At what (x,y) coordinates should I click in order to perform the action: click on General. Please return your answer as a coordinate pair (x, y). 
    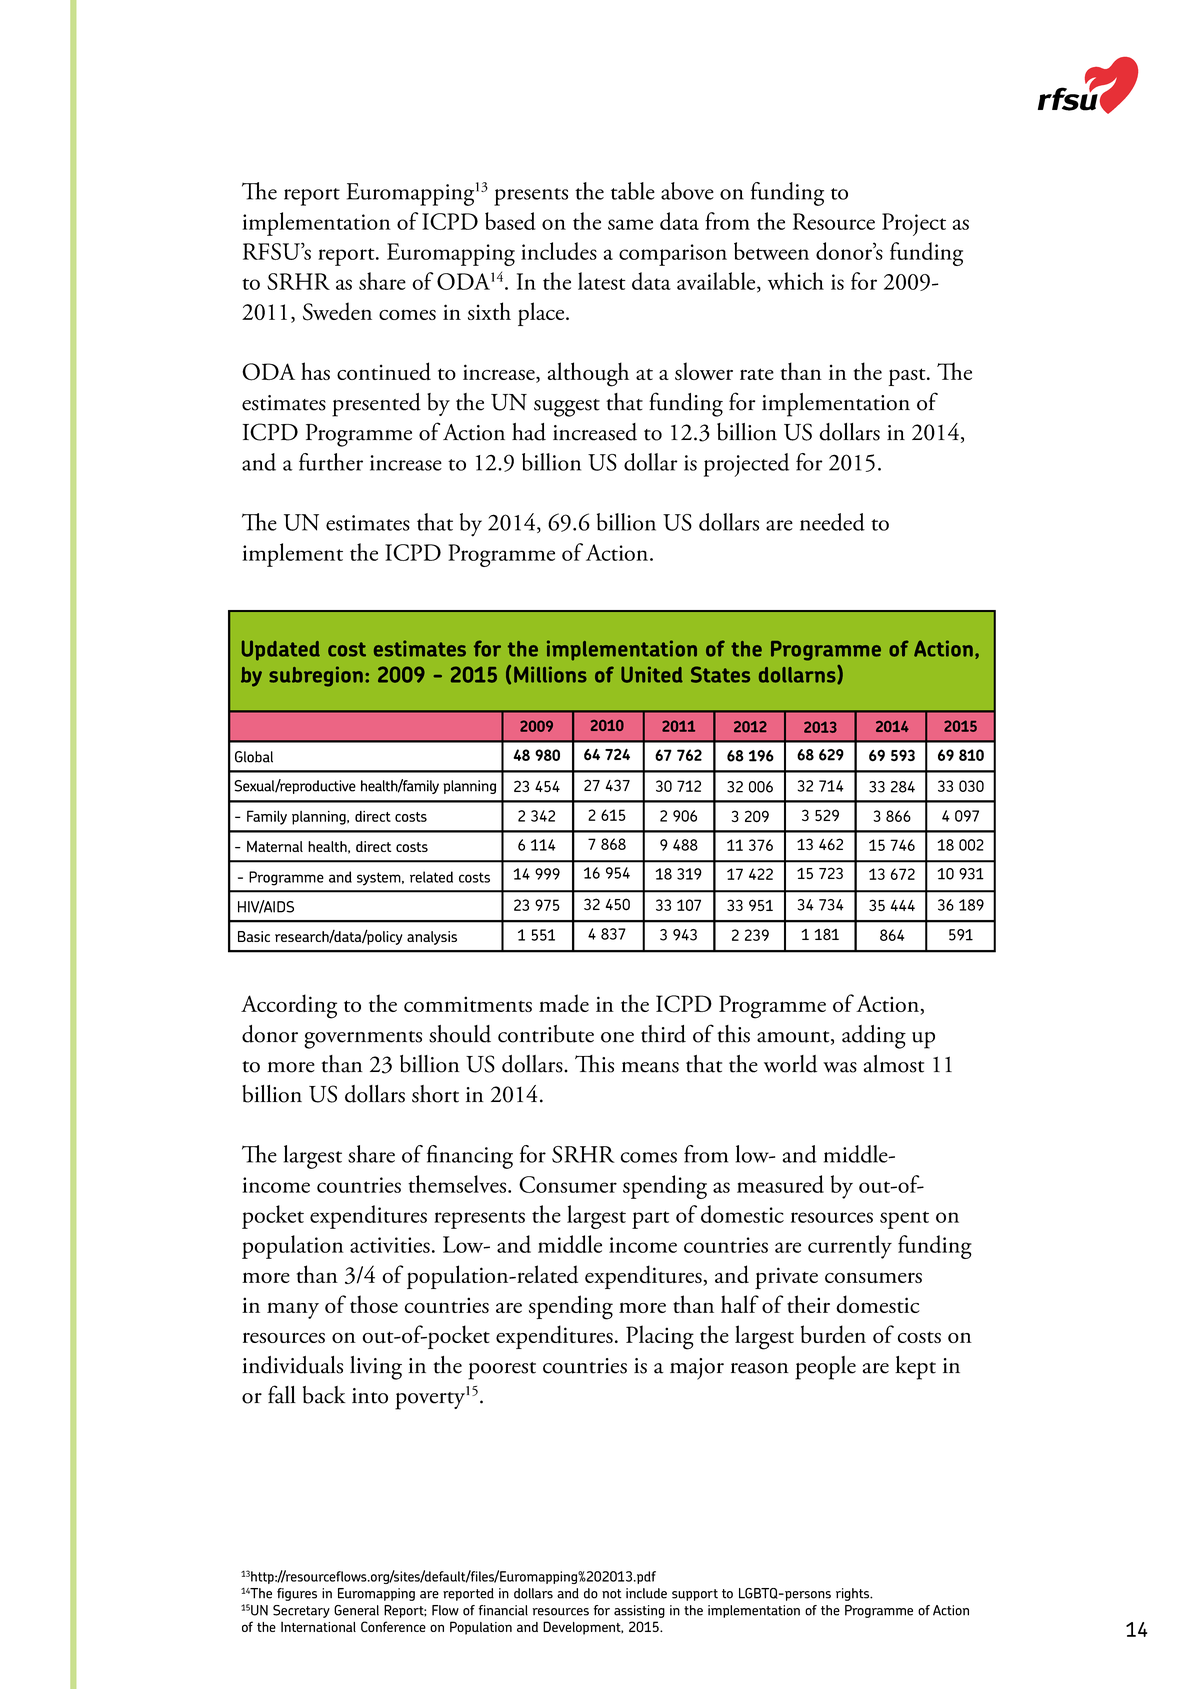
    Looking at the image, I should click on (356, 1610).
